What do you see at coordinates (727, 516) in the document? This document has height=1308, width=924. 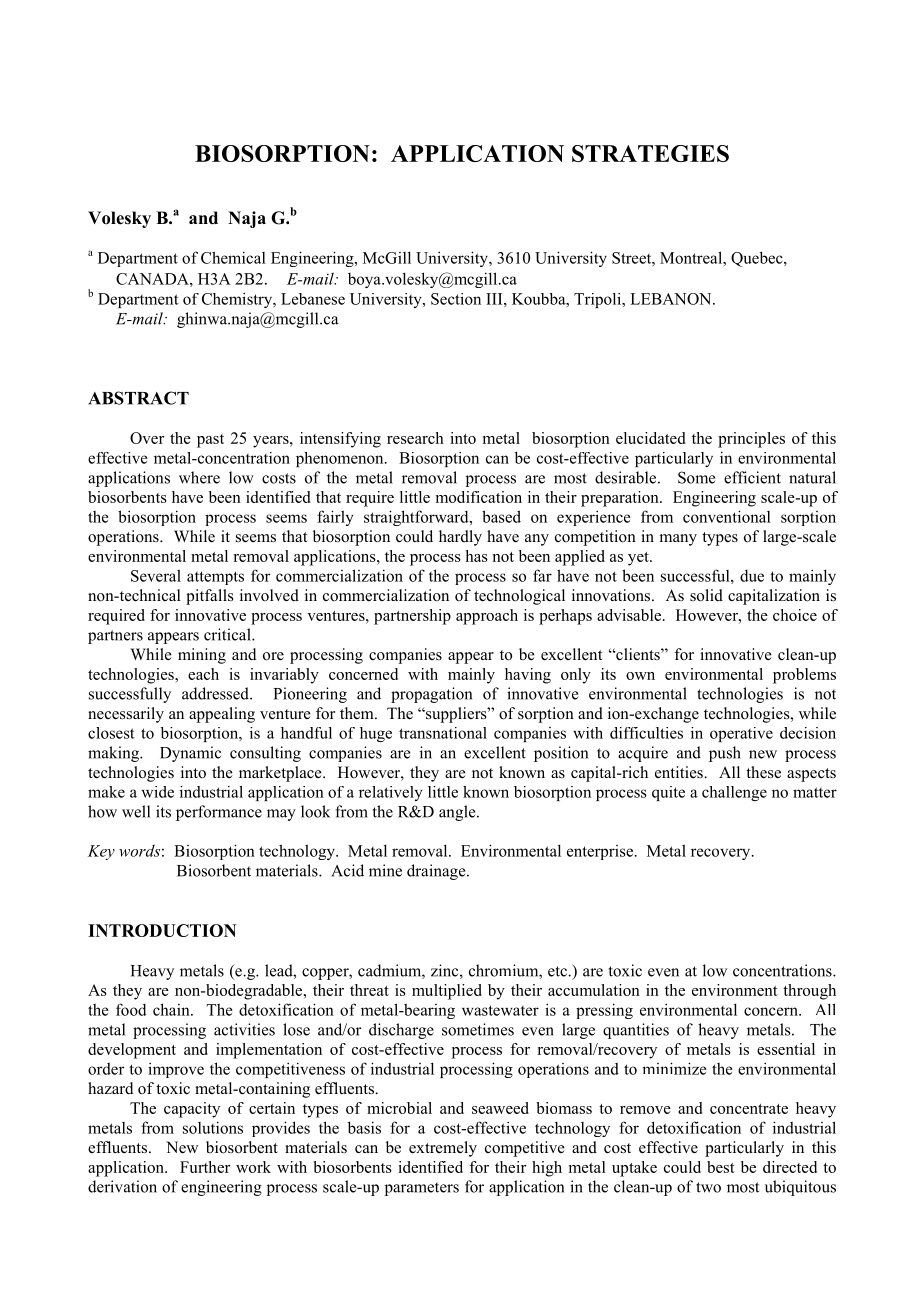 I see `conventional` at bounding box center [727, 516].
